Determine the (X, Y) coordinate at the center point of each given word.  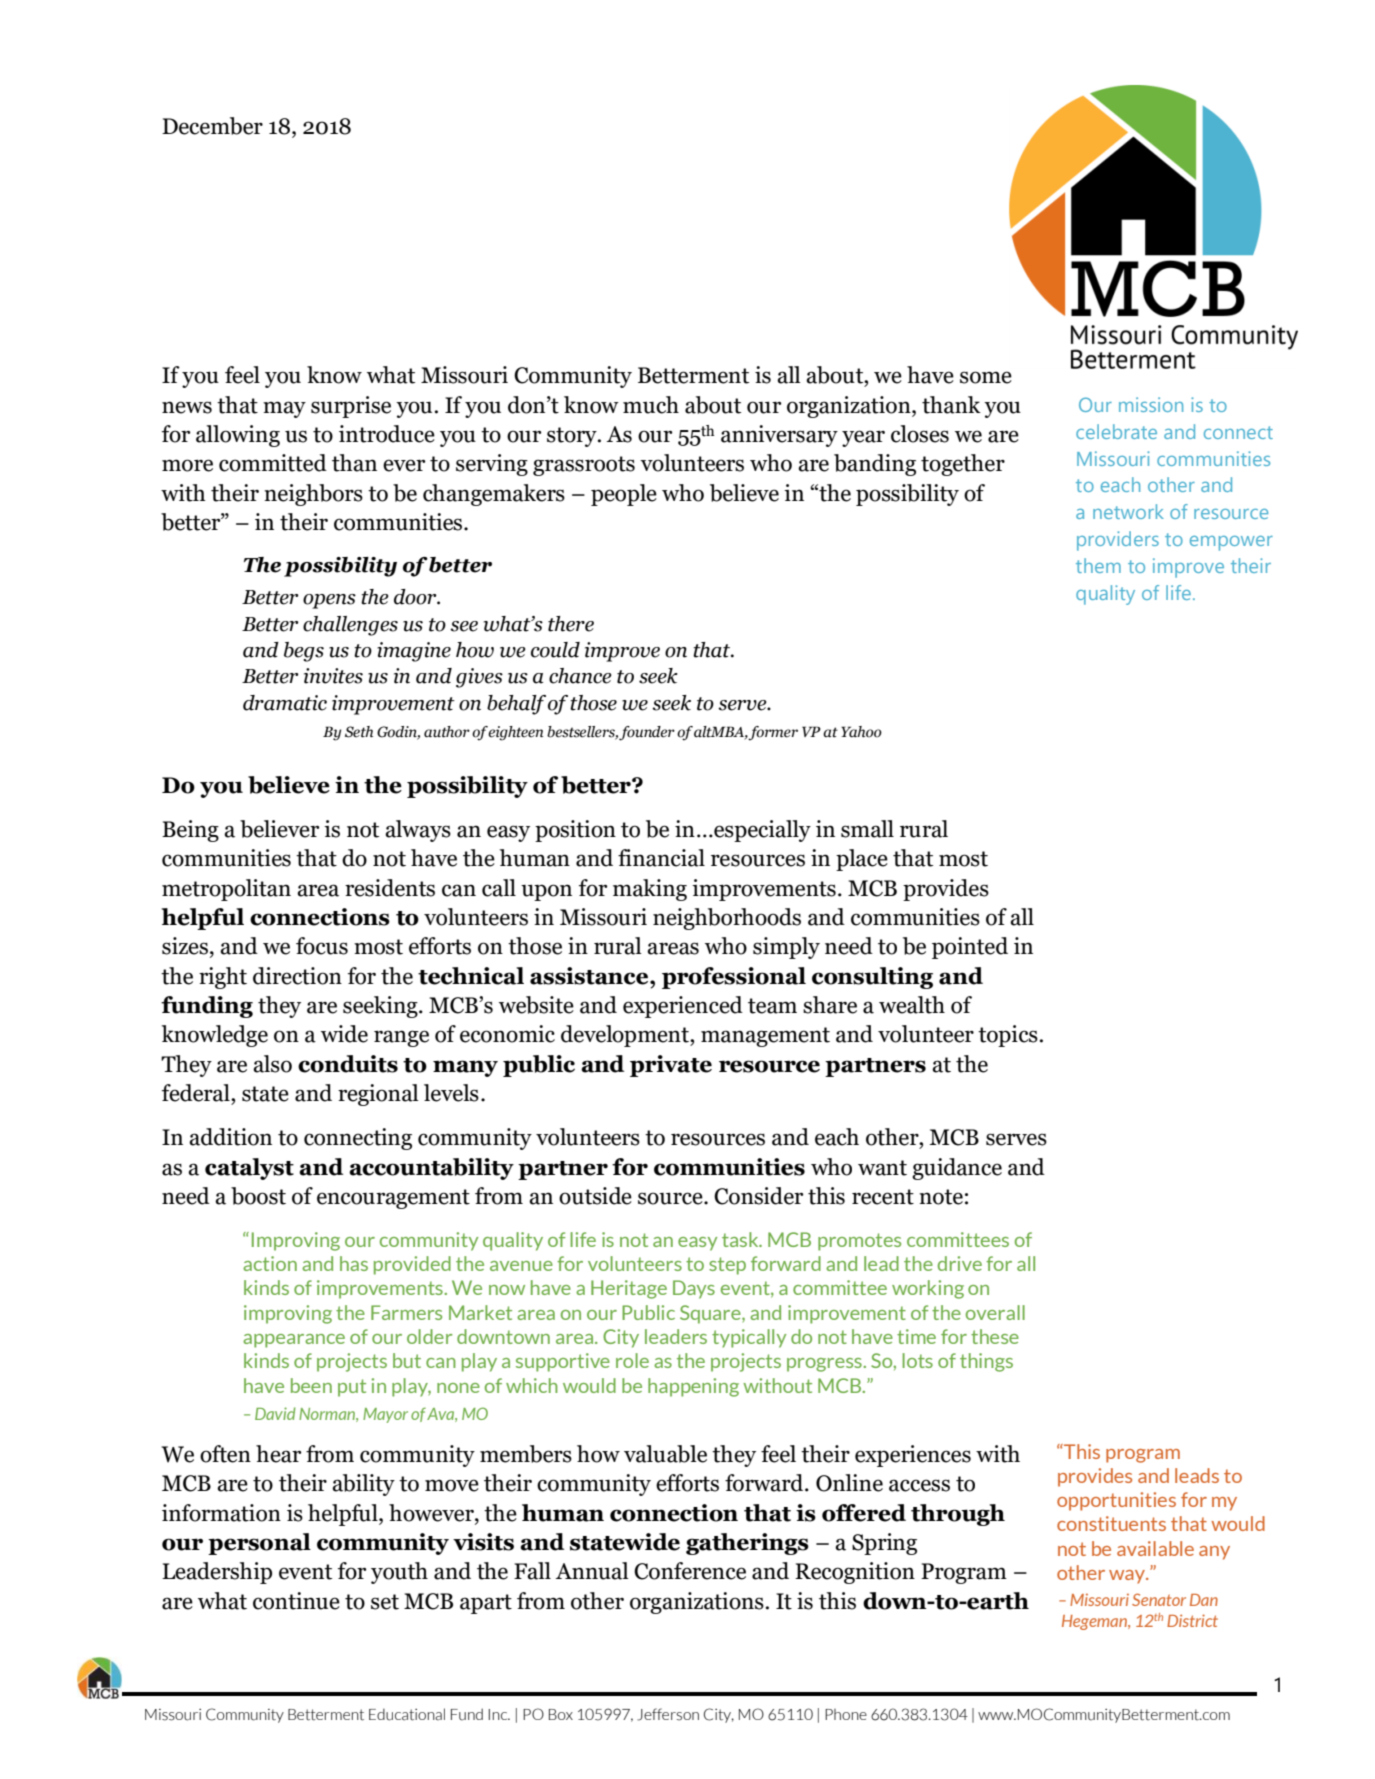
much (651, 405)
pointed (970, 948)
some (986, 377)
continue (296, 1601)
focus (322, 946)
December (212, 126)
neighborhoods (727, 919)
